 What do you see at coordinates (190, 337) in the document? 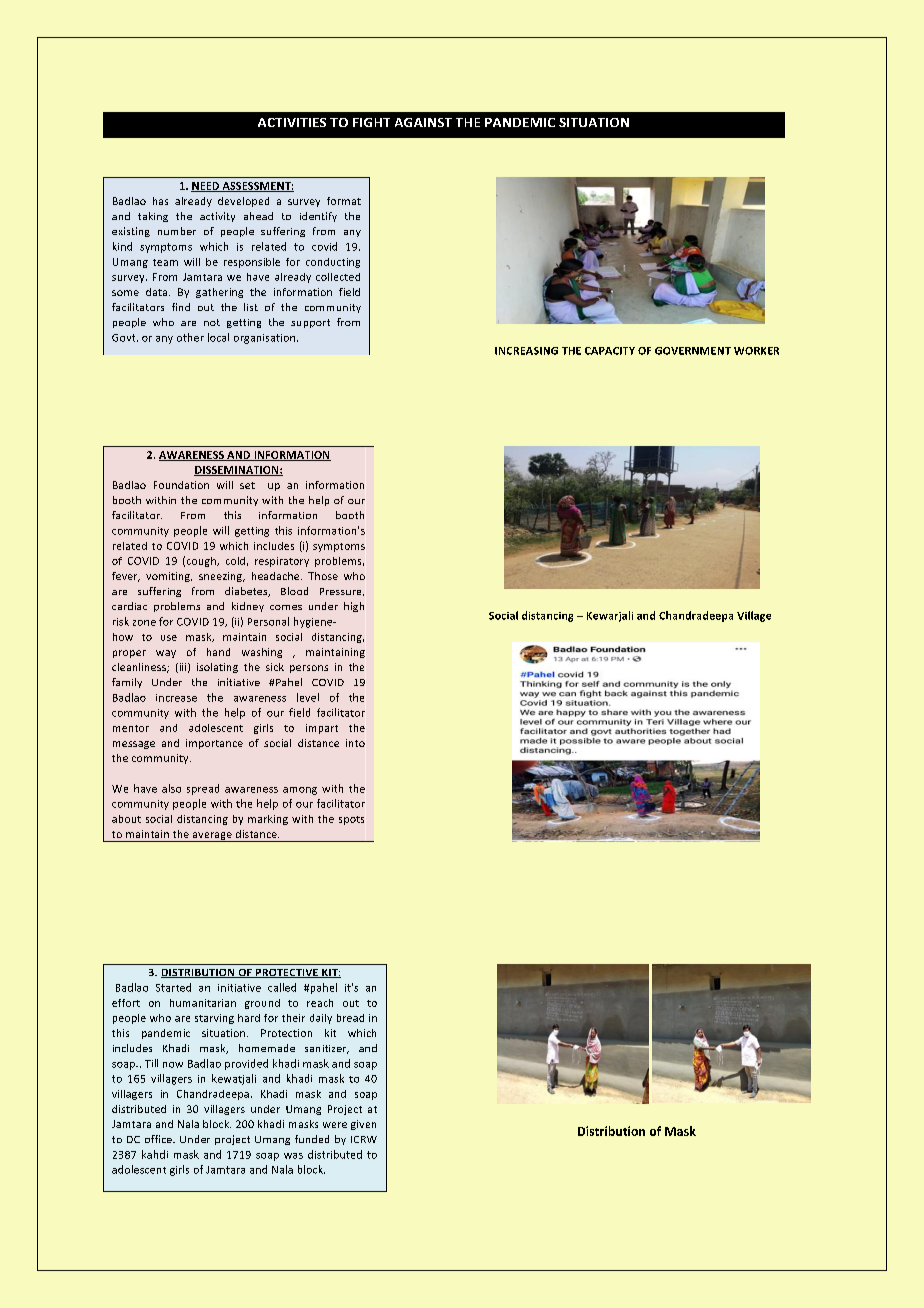
I see `other` at bounding box center [190, 337].
